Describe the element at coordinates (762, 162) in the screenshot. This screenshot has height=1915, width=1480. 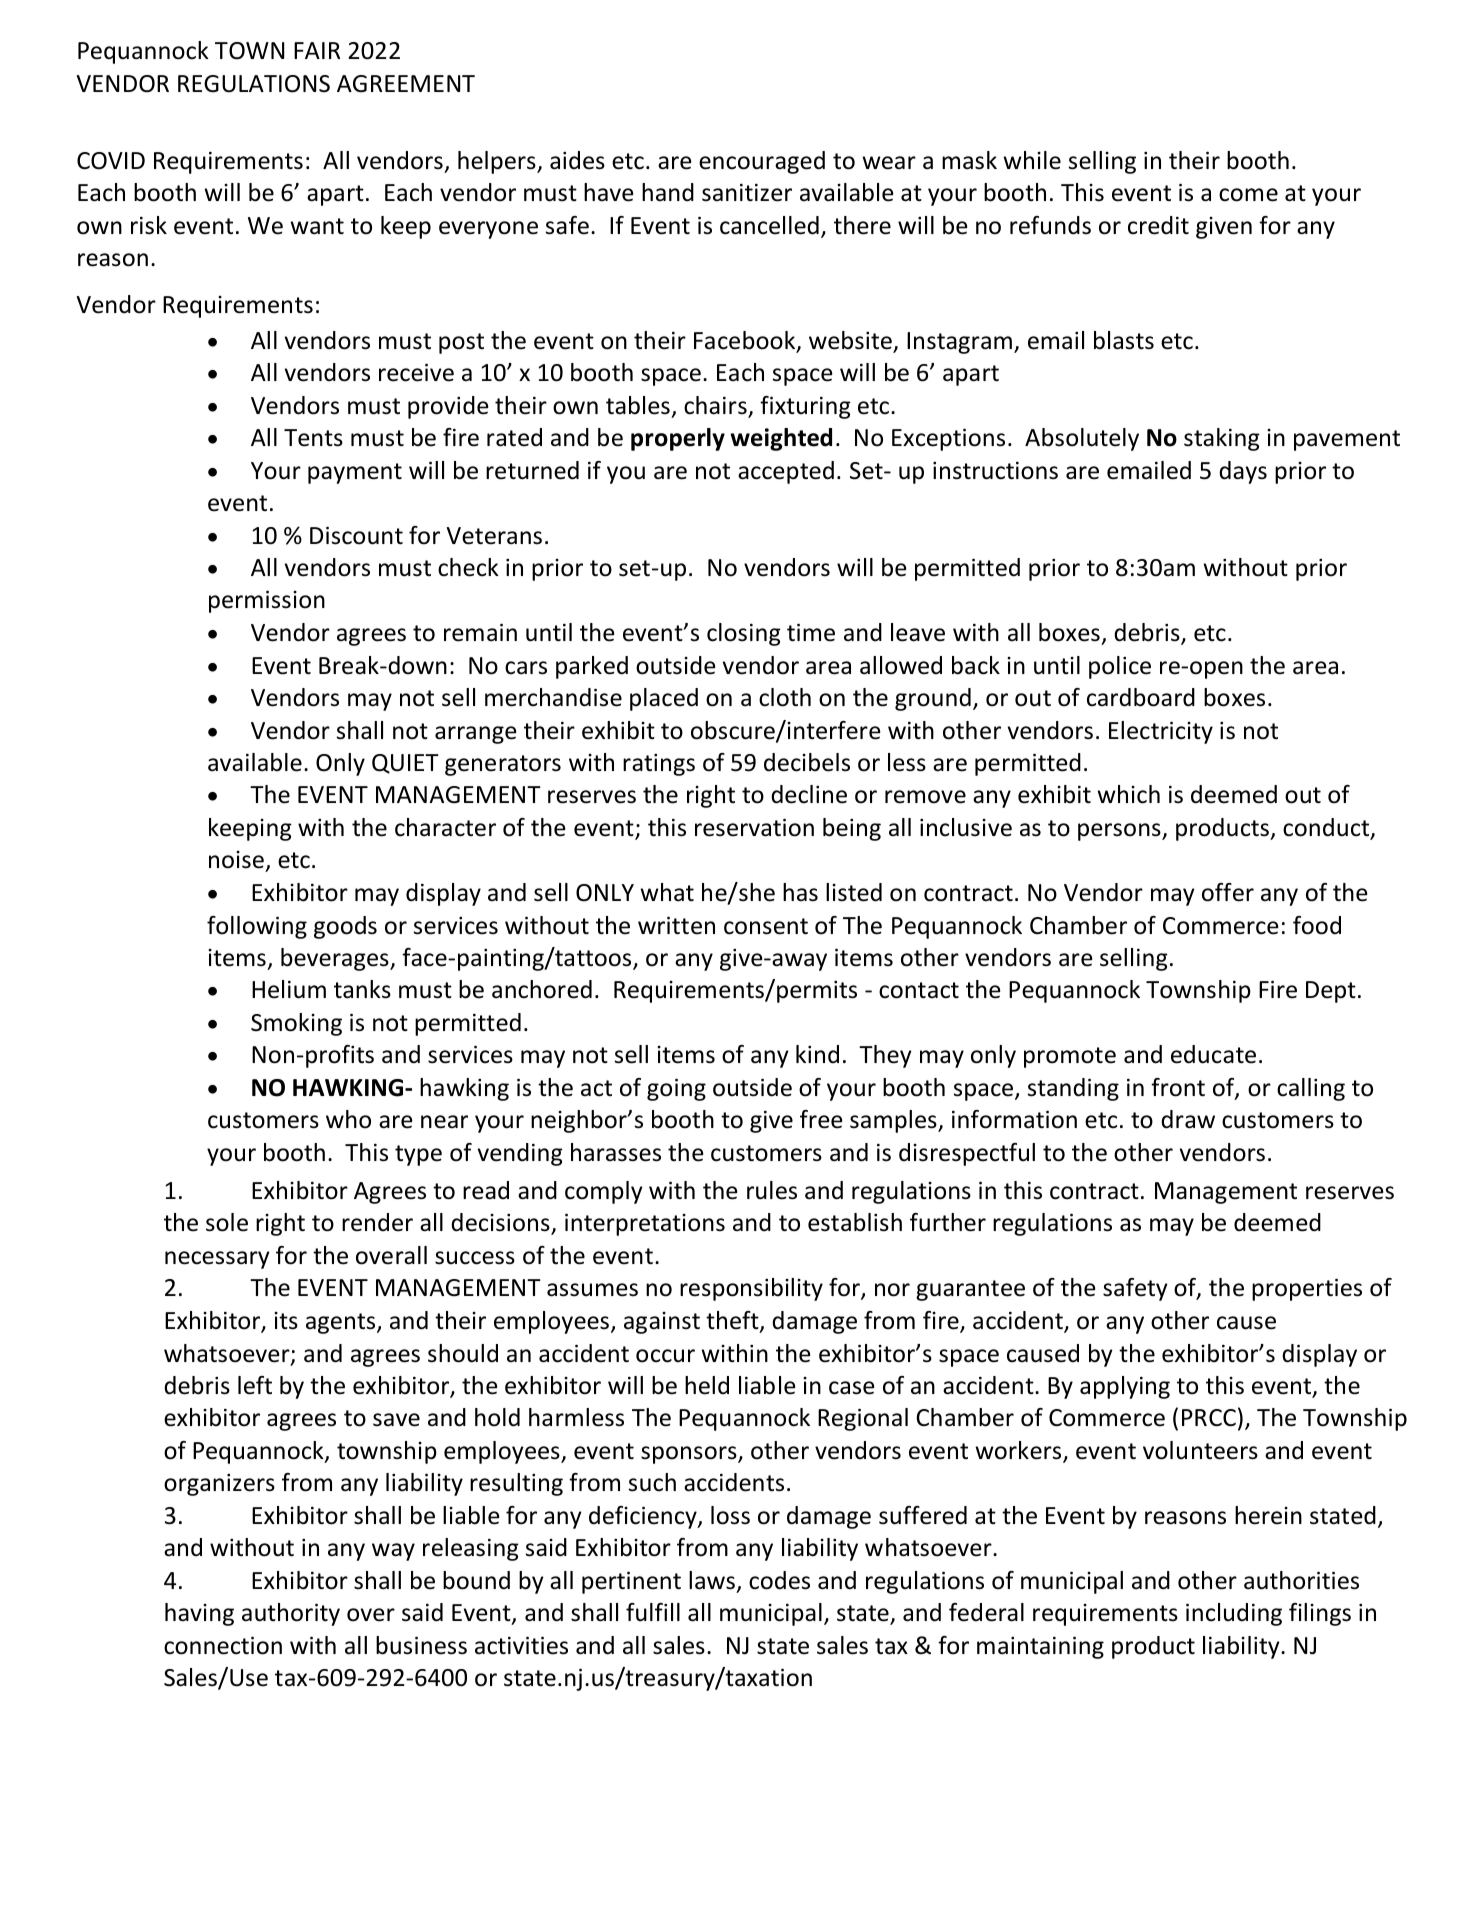
I see `encouraged` at that location.
